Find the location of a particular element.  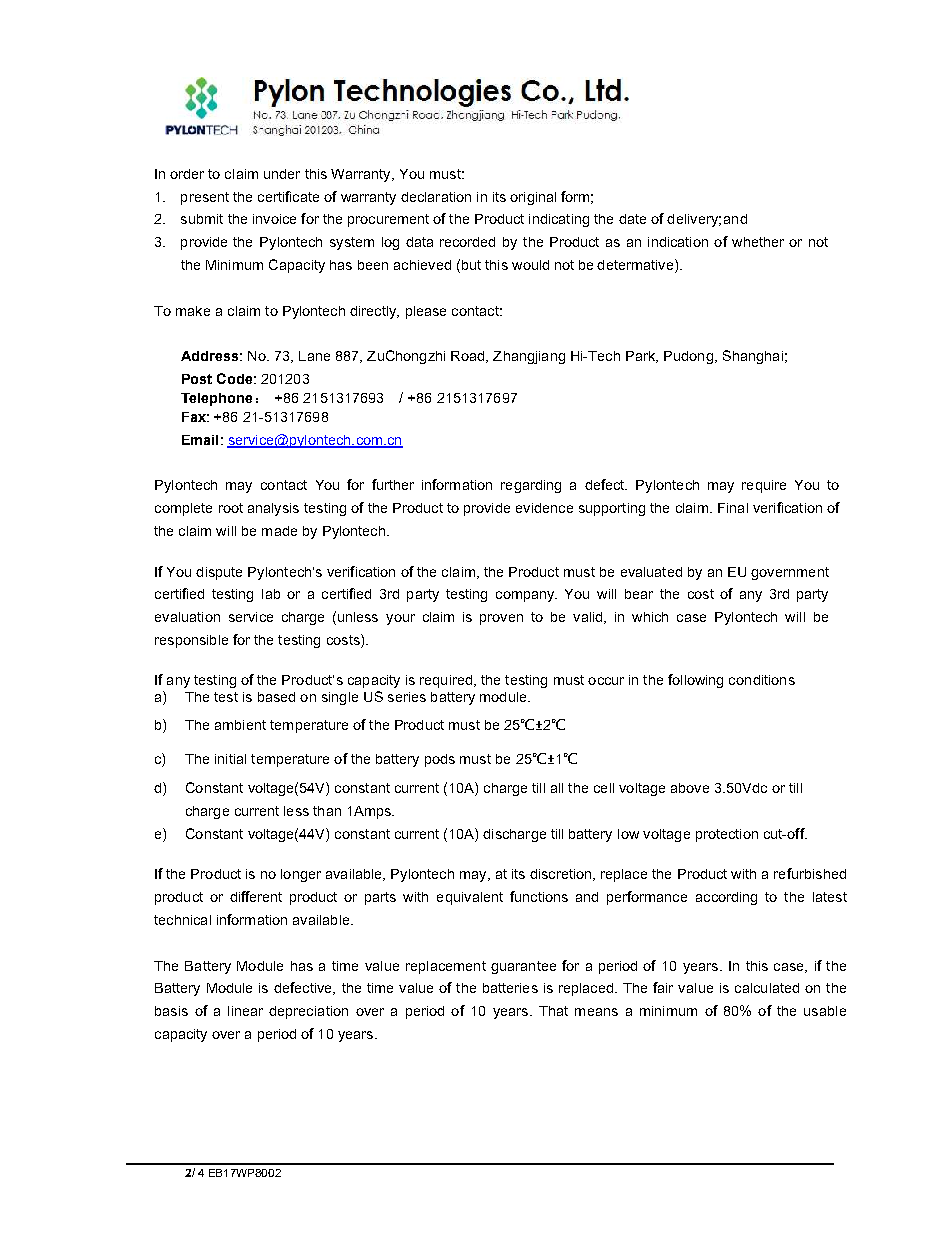

all is located at coordinates (557, 788).
